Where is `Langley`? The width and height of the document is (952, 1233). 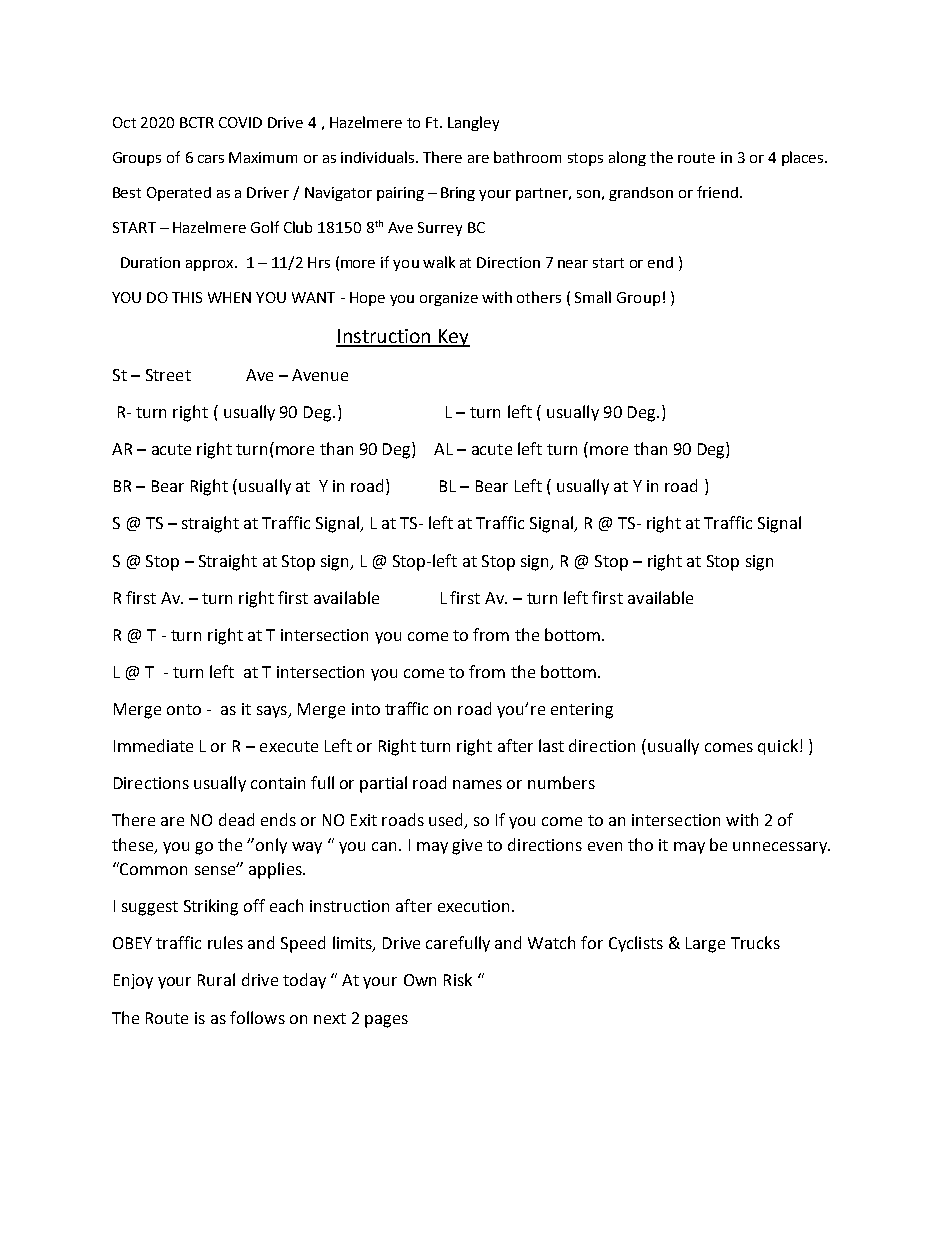
Langley is located at coordinates (473, 123).
